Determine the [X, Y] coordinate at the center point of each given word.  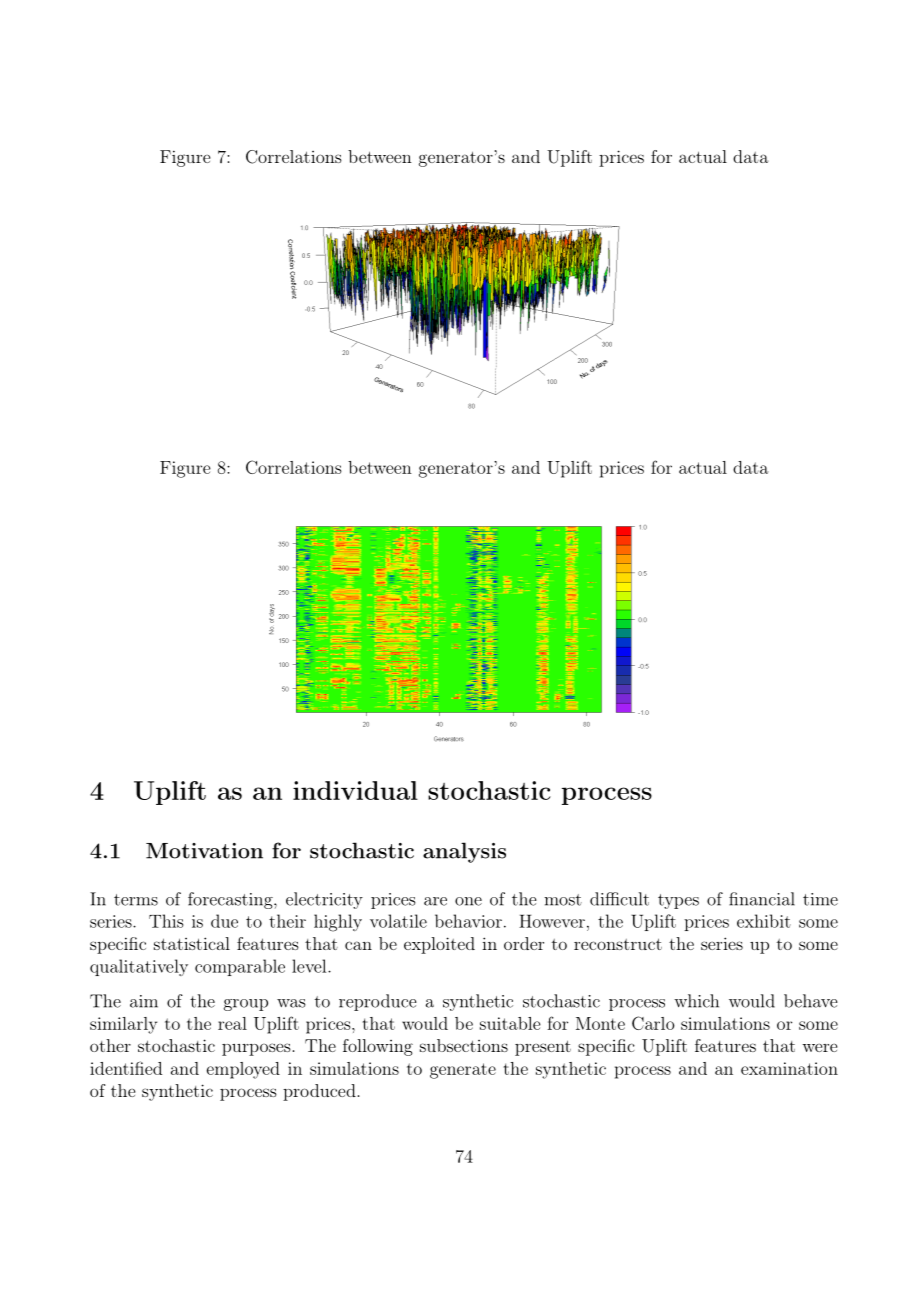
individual [355, 790]
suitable [510, 1023]
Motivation [204, 851]
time [820, 899]
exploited [439, 945]
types [678, 901]
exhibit [764, 921]
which [696, 1001]
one [468, 901]
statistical [192, 943]
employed [243, 1070]
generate [463, 1071]
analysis [464, 852]
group [246, 1005]
